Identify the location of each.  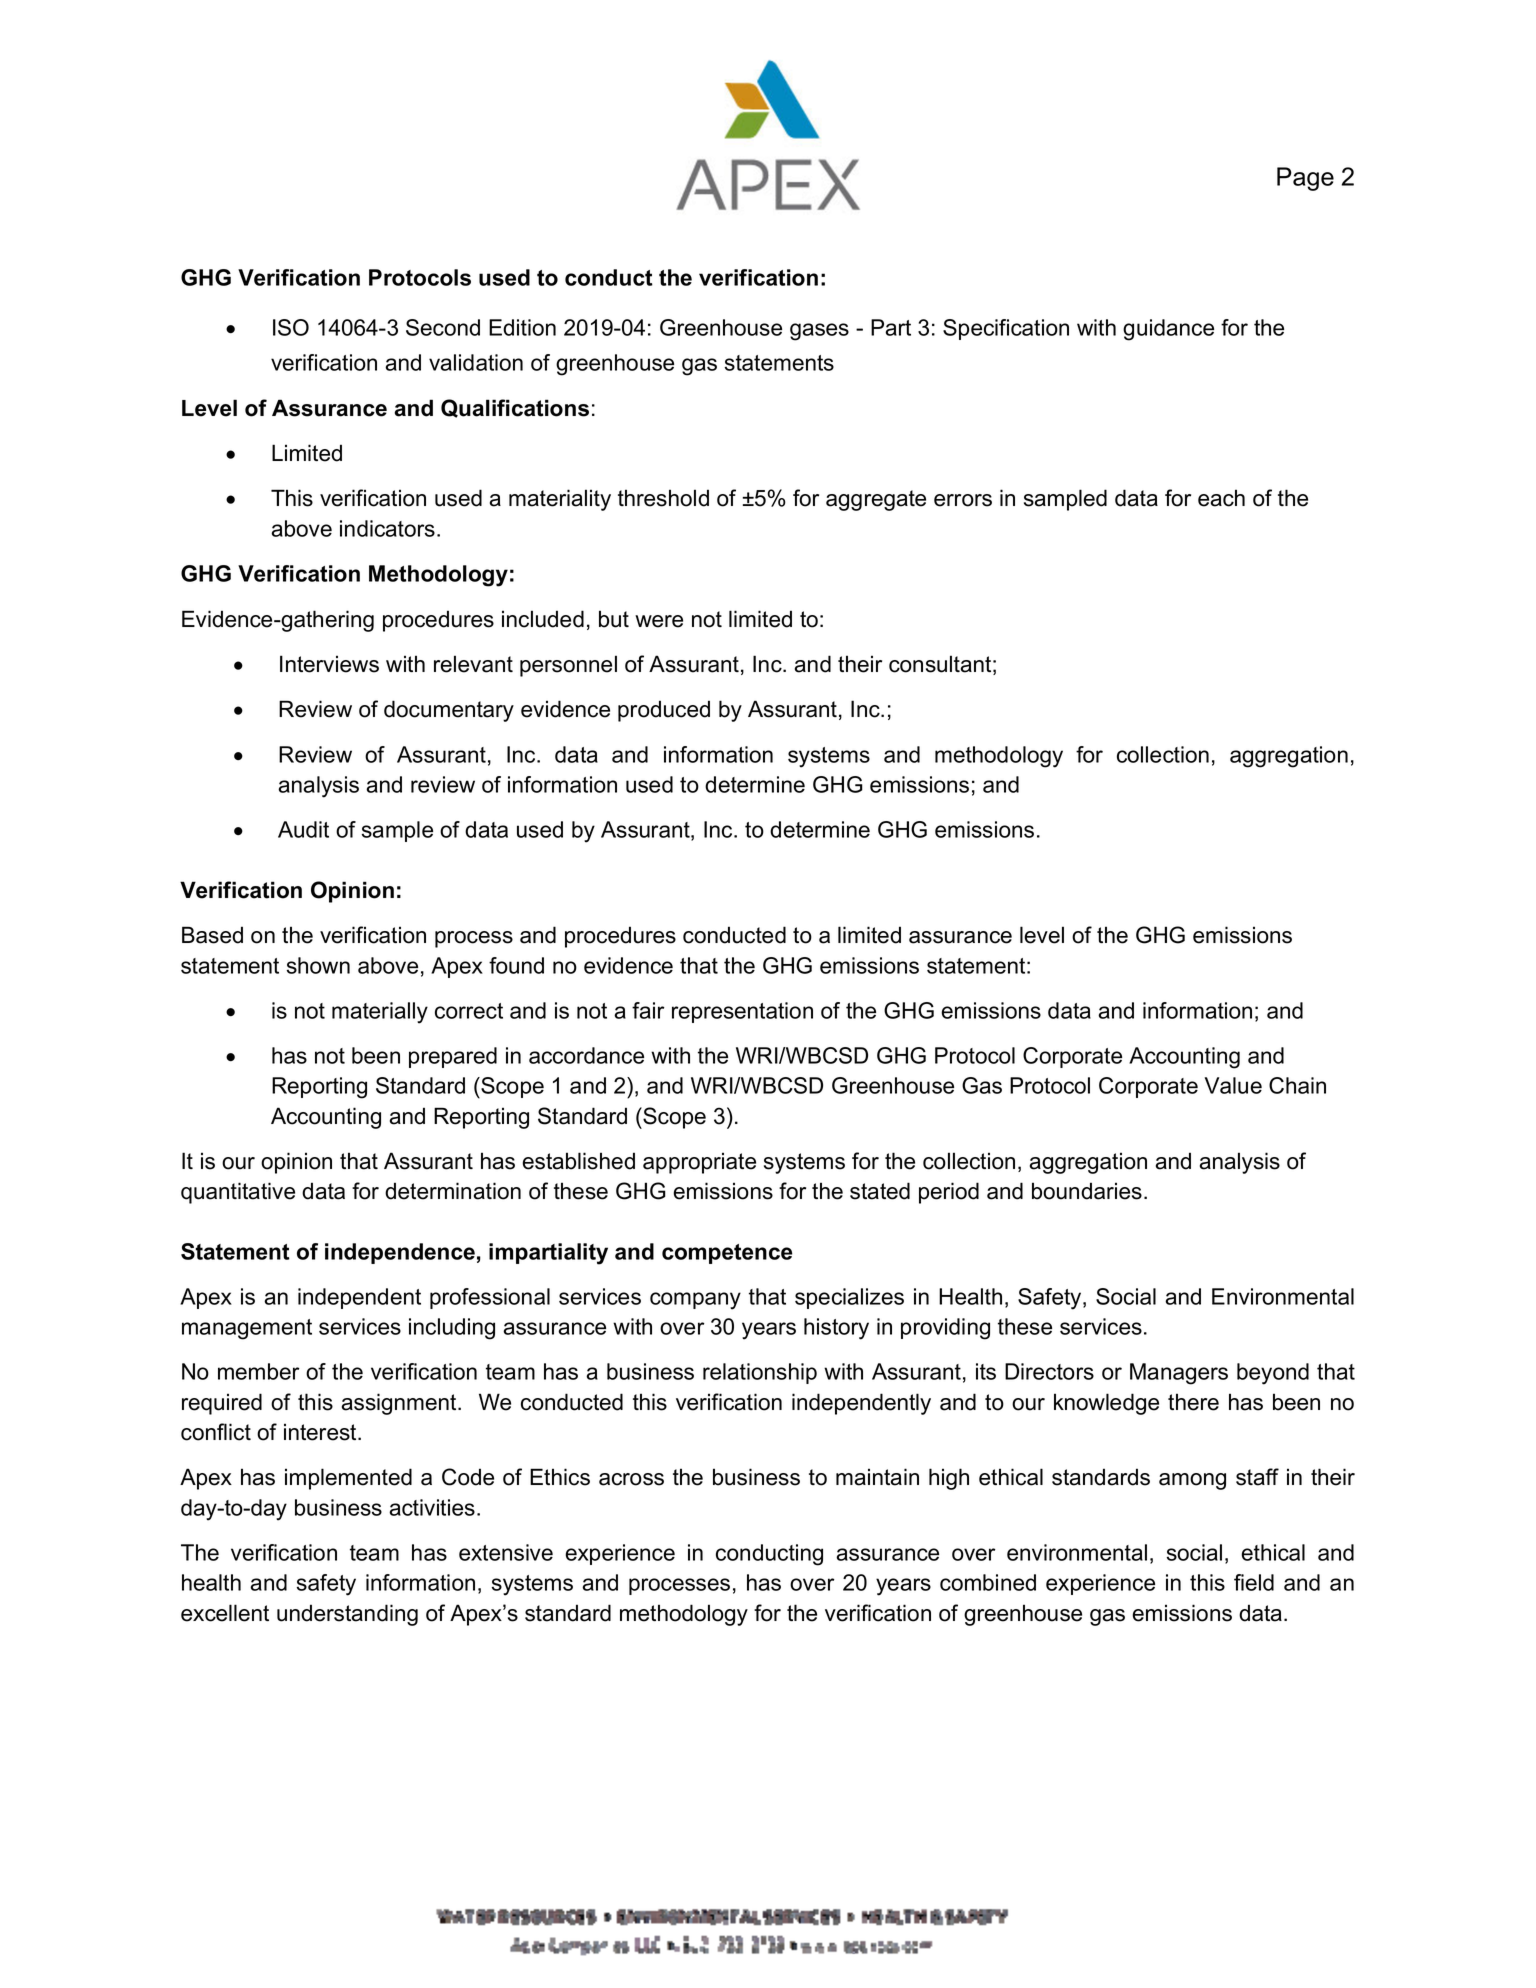
(1221, 498).
